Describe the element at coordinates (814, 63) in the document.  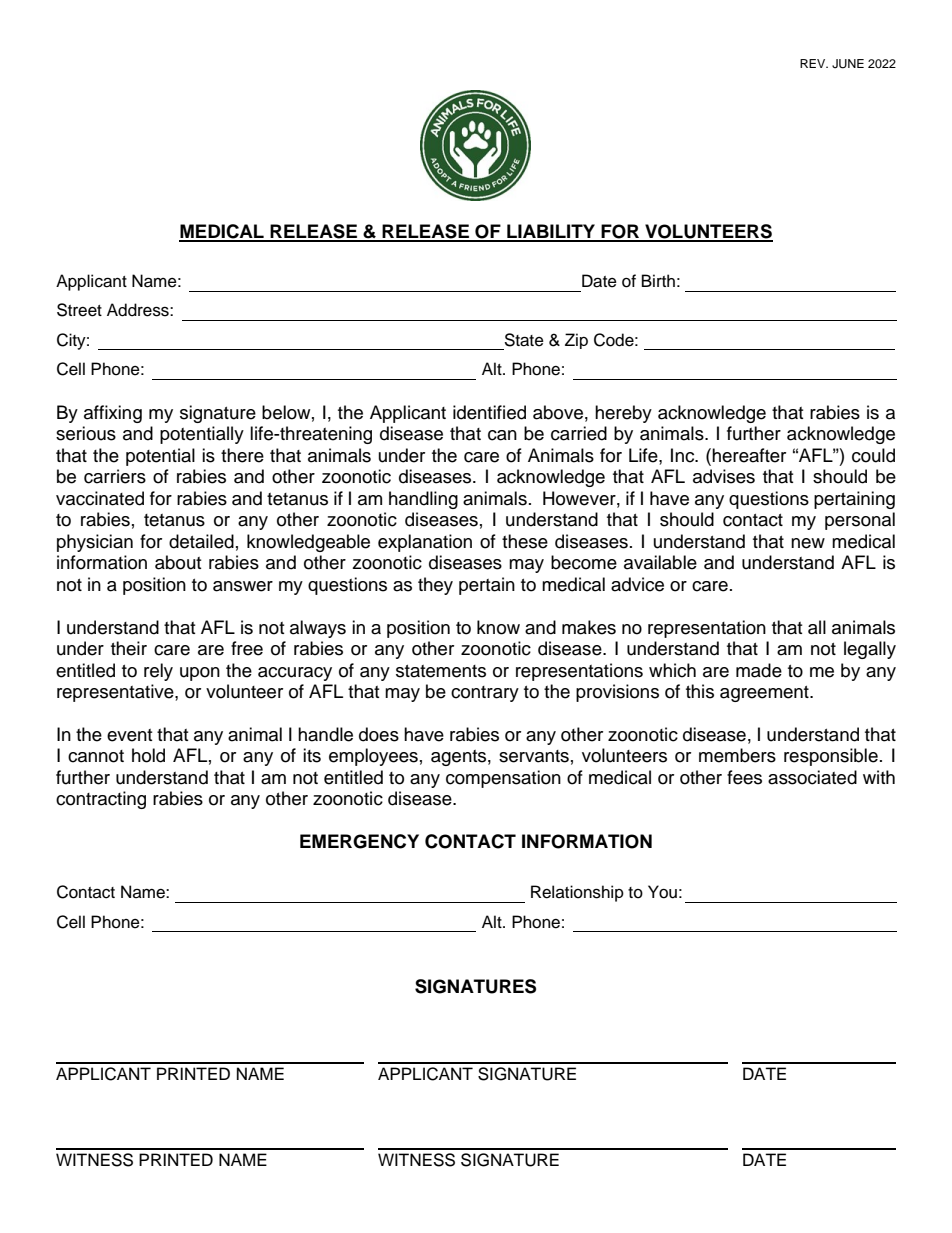
I see `REV` at that location.
